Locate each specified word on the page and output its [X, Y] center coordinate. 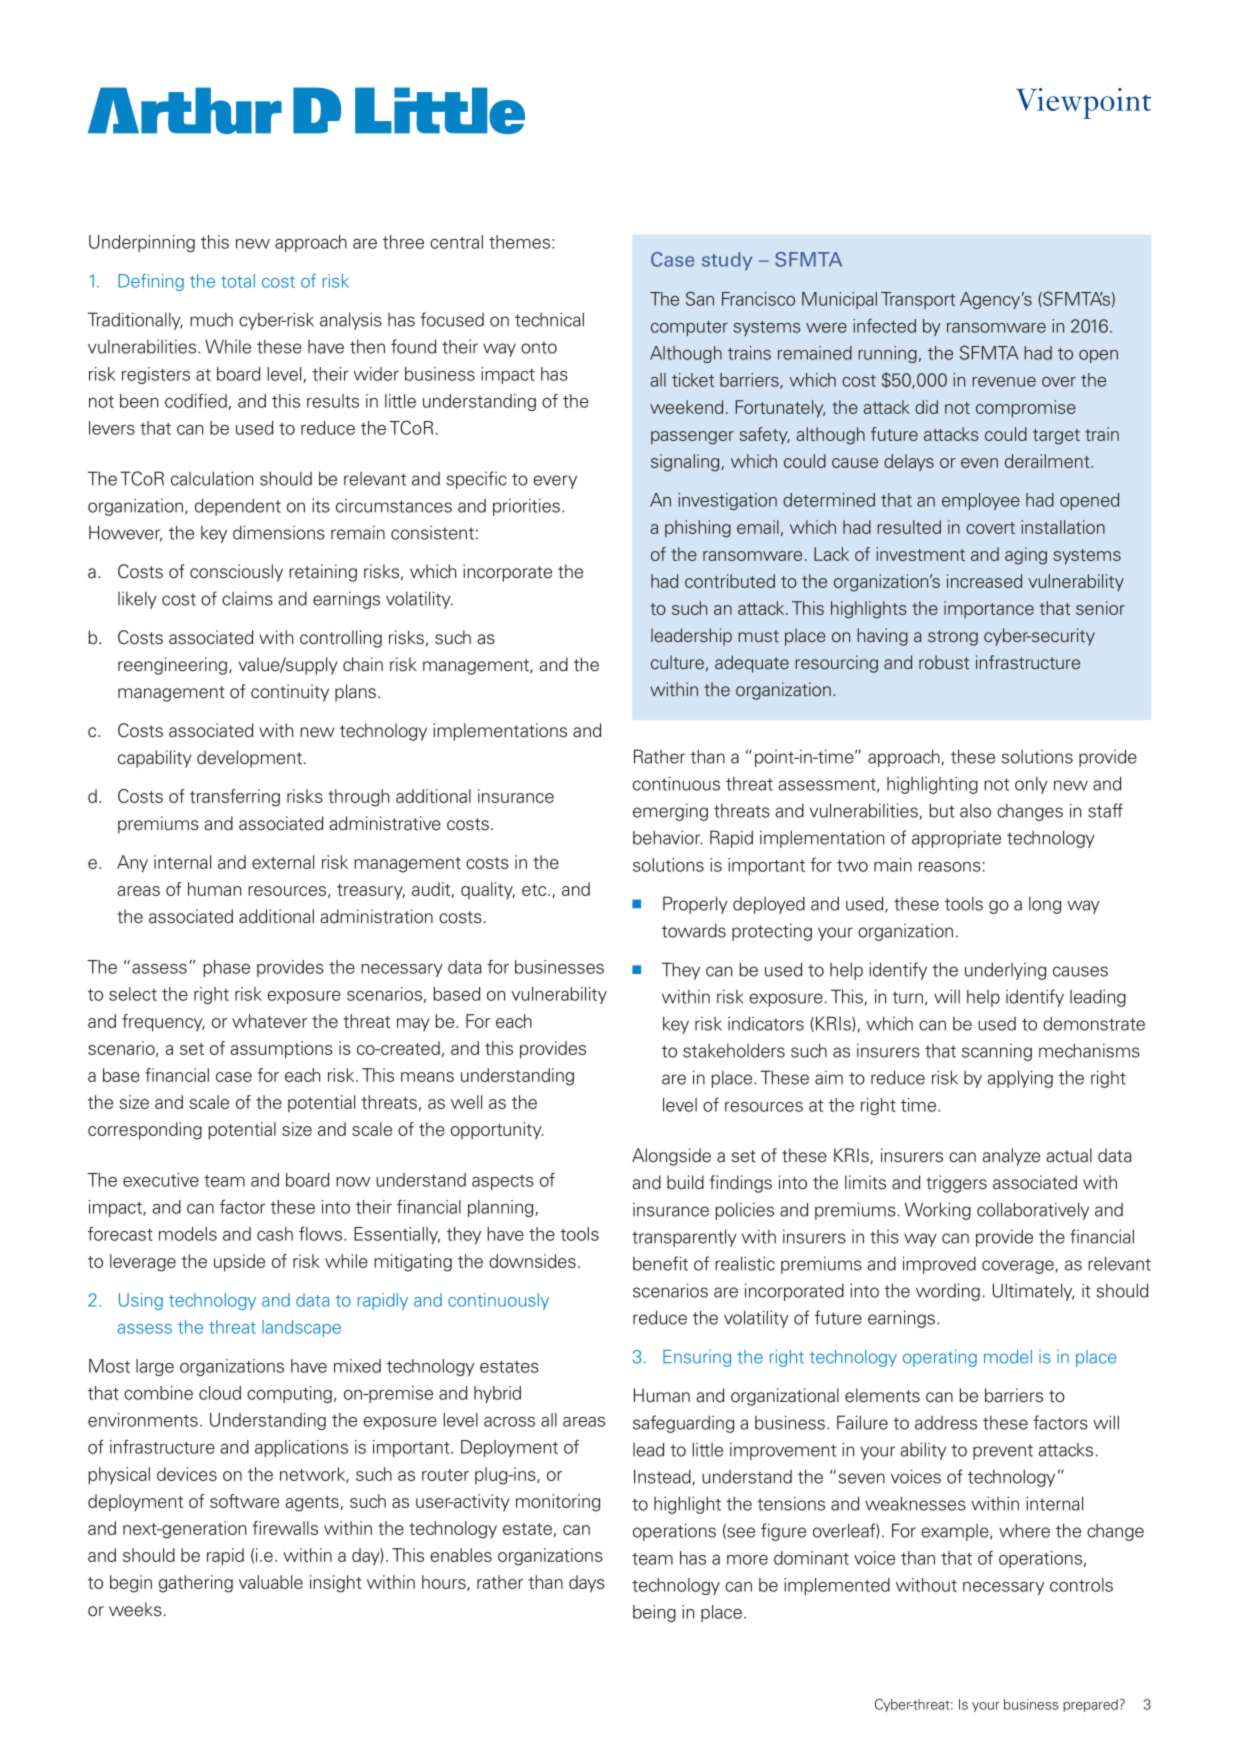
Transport [918, 300]
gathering [196, 1584]
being [654, 1613]
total [238, 281]
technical [549, 319]
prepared [1090, 1705]
